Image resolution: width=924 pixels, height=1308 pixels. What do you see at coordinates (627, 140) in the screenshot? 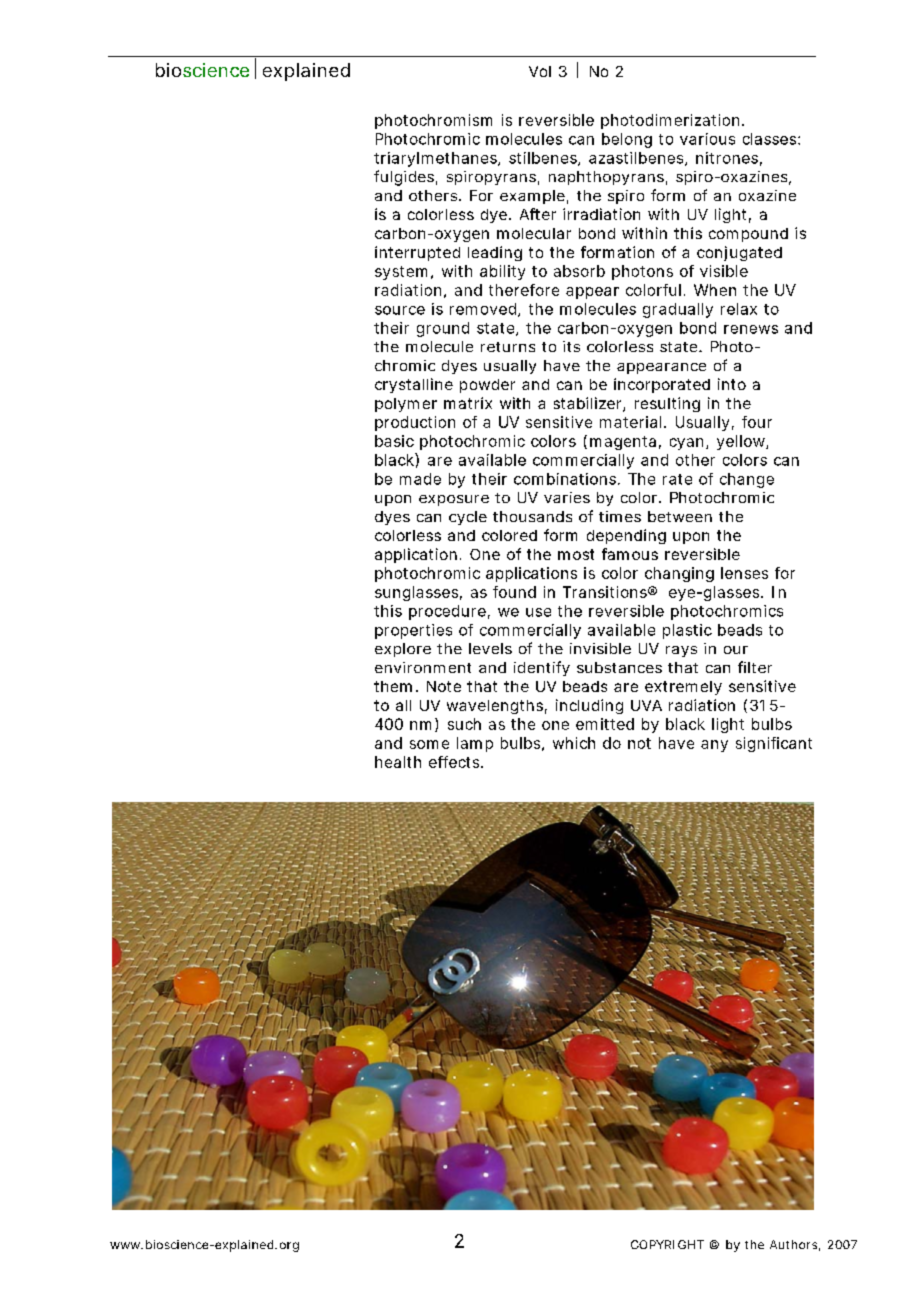
I see `belong` at bounding box center [627, 140].
